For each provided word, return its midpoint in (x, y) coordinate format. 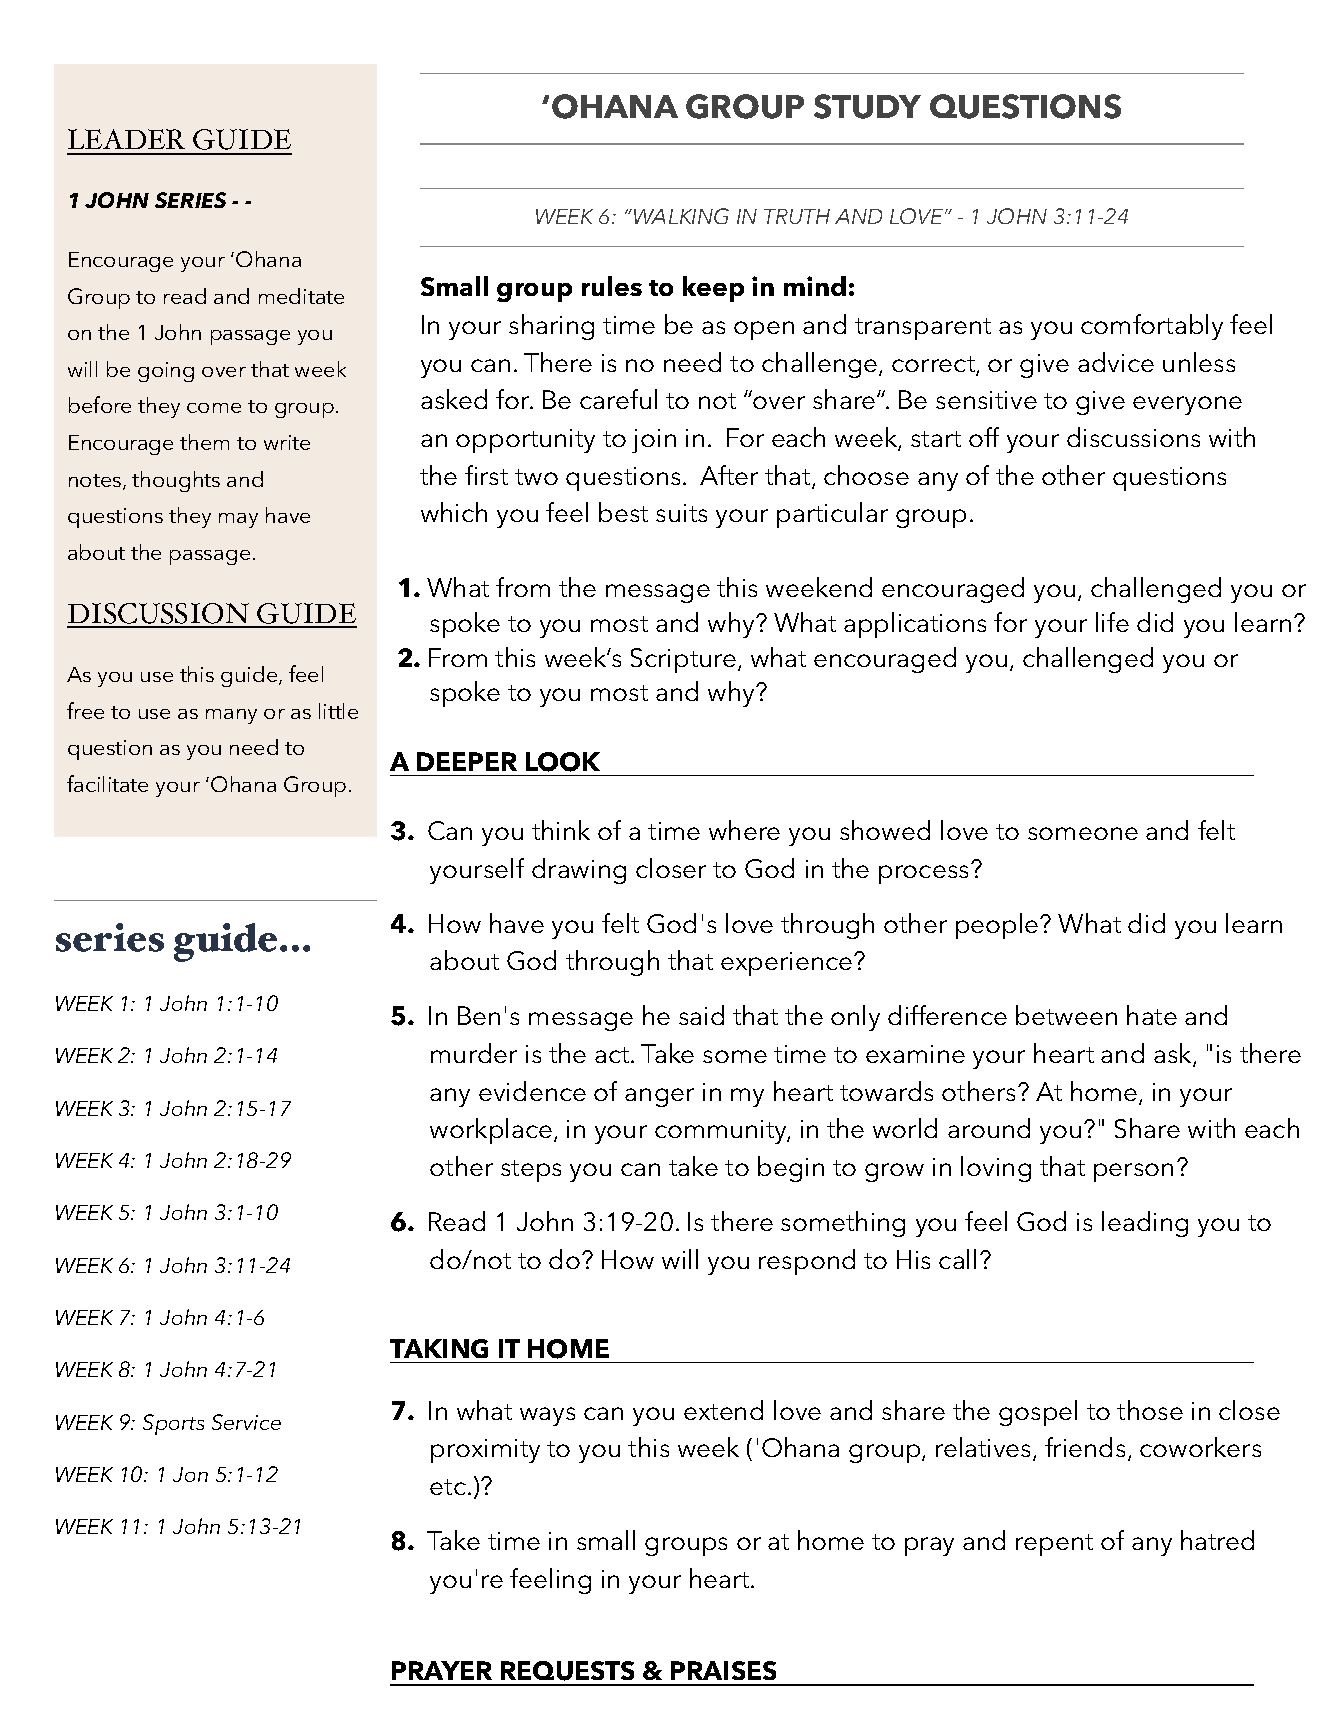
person (1133, 1172)
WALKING (680, 216)
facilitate (107, 783)
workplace (491, 1131)
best (623, 512)
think (561, 830)
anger (659, 1097)
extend (723, 1410)
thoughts (176, 481)
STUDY (867, 106)
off (984, 437)
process (925, 873)
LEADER (126, 139)
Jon (190, 1474)
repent (1054, 1545)
